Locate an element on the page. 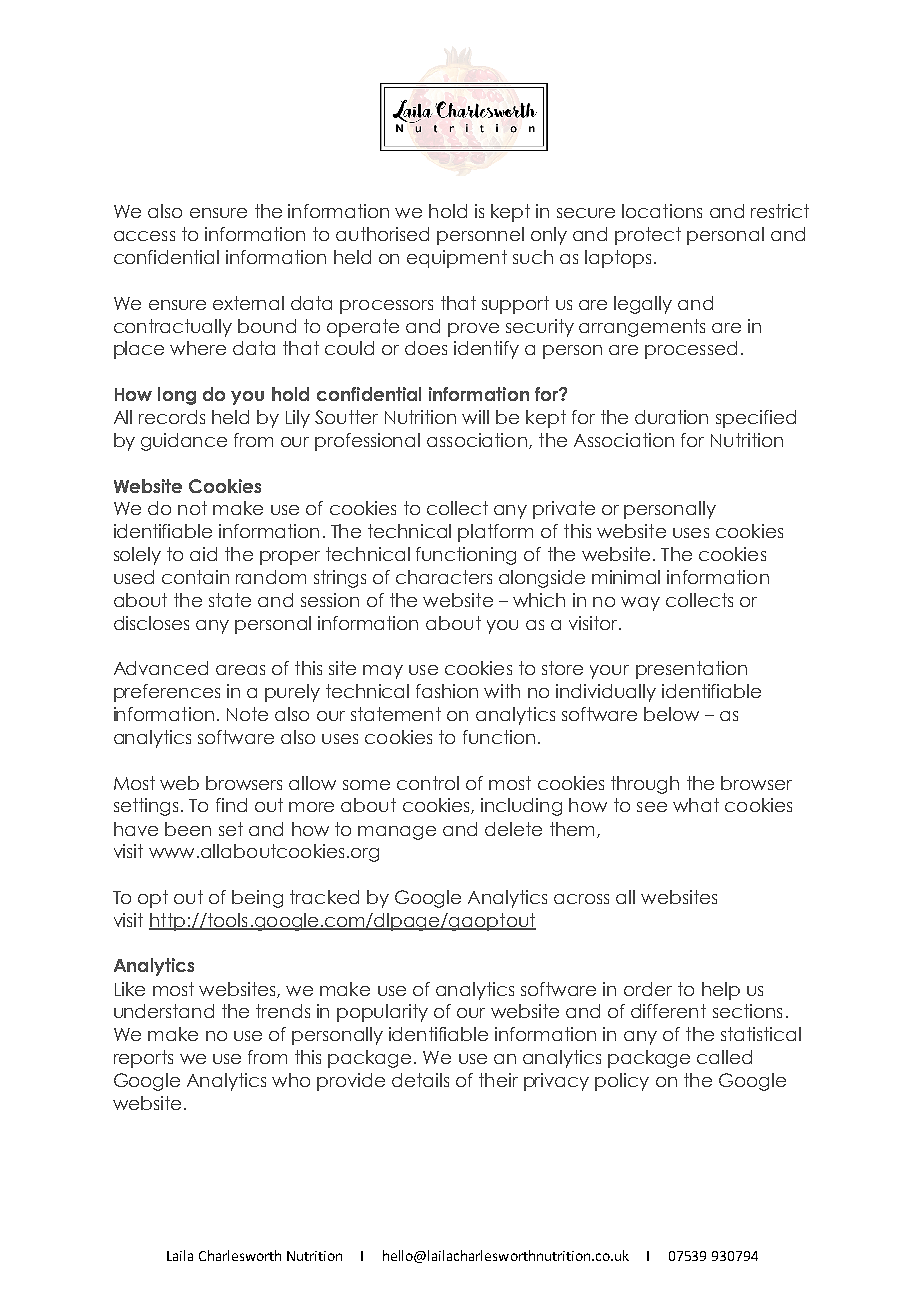  will is located at coordinates (475, 417).
